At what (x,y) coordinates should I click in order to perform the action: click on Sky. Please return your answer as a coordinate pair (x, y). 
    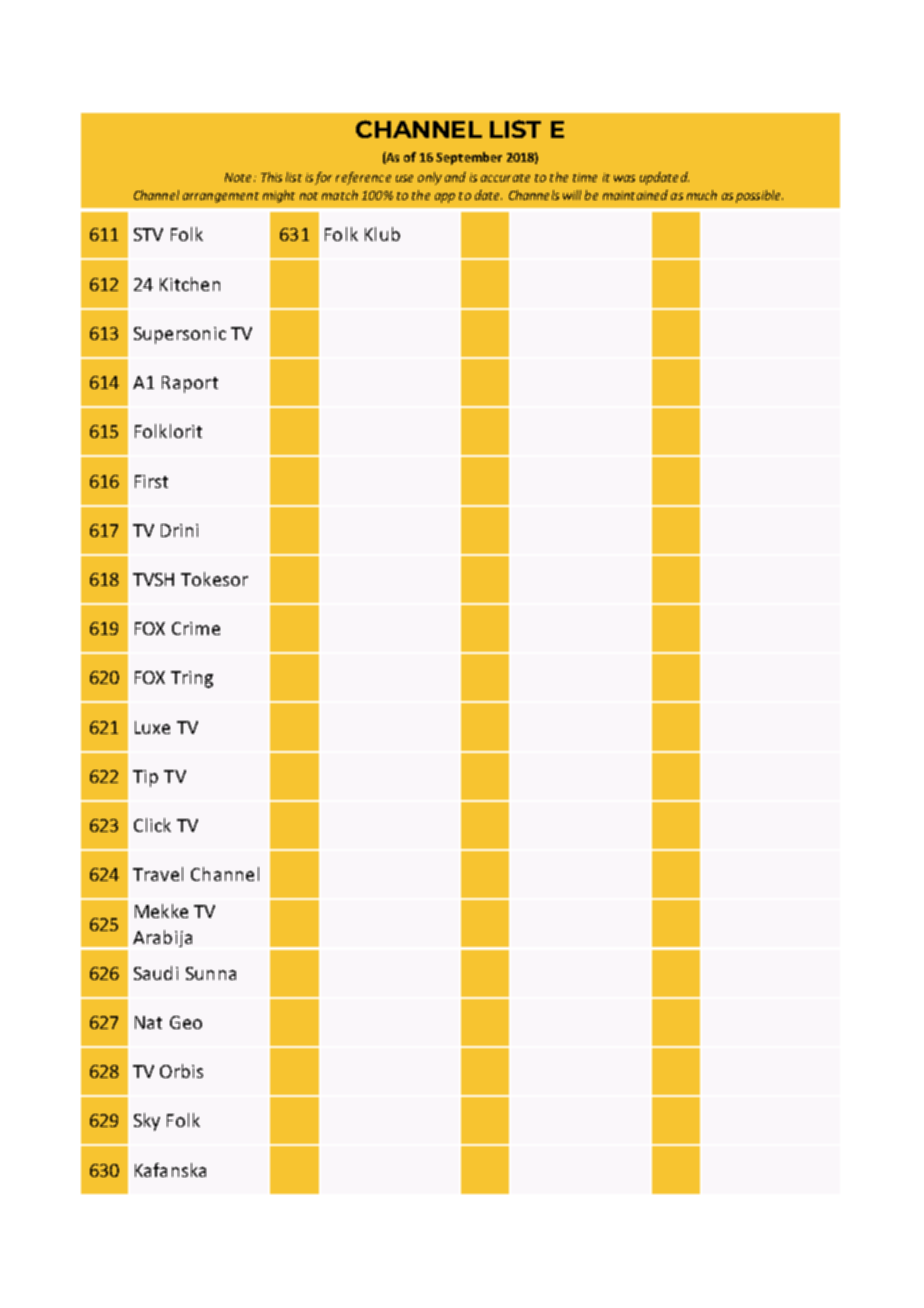
    Looking at the image, I should click on (147, 1122).
